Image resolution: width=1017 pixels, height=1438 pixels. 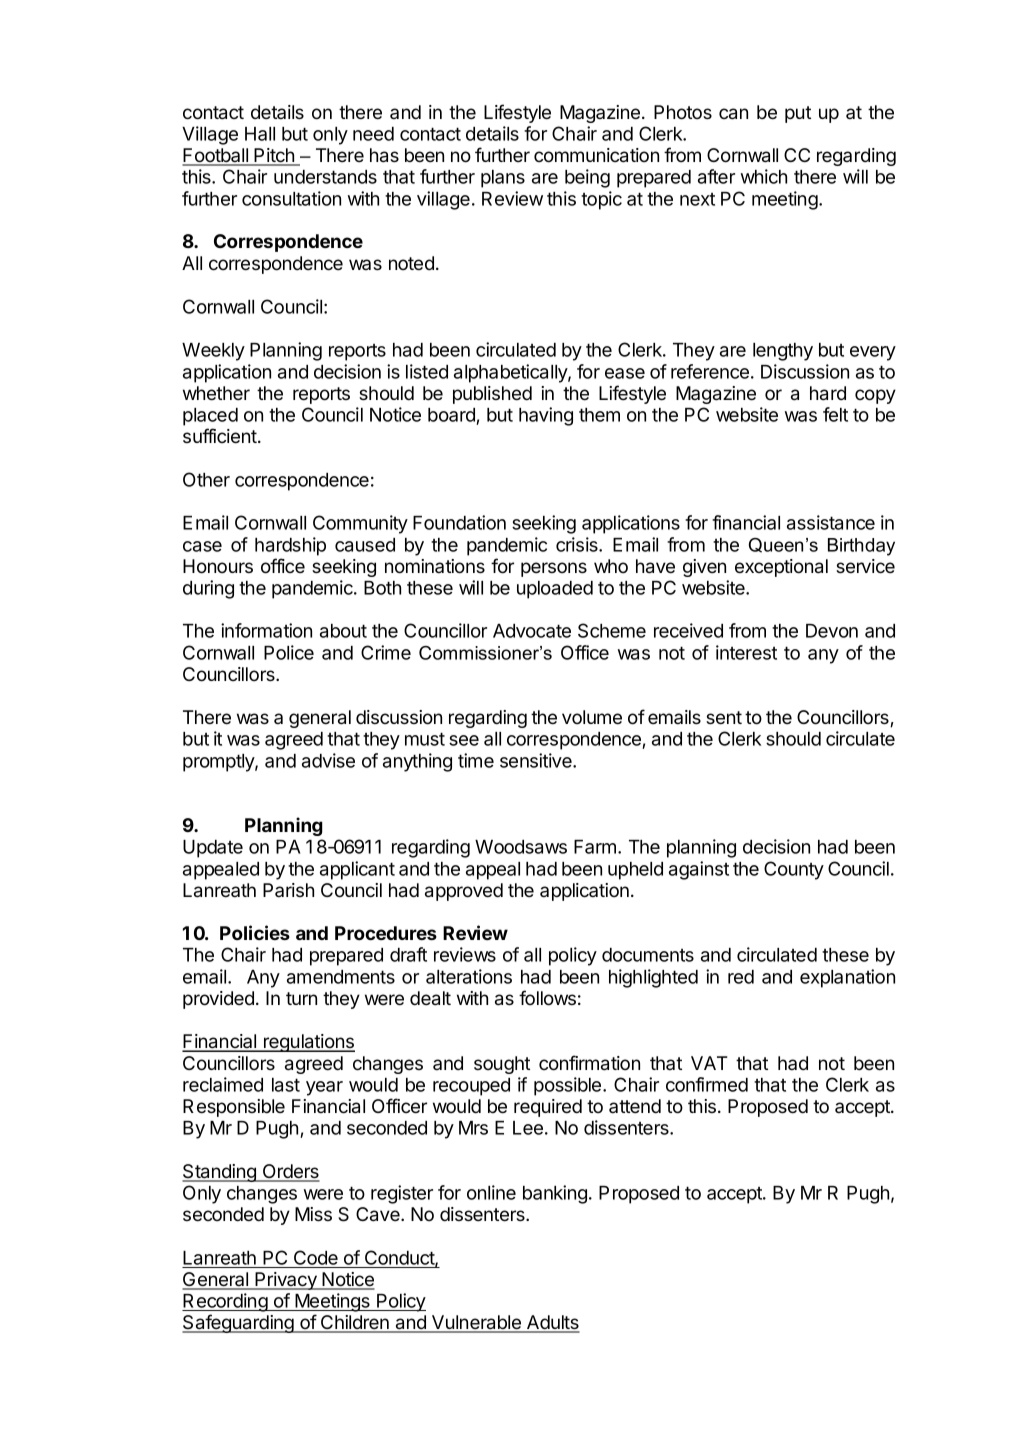 What do you see at coordinates (286, 1281) in the image?
I see `Privacy` at bounding box center [286, 1281].
